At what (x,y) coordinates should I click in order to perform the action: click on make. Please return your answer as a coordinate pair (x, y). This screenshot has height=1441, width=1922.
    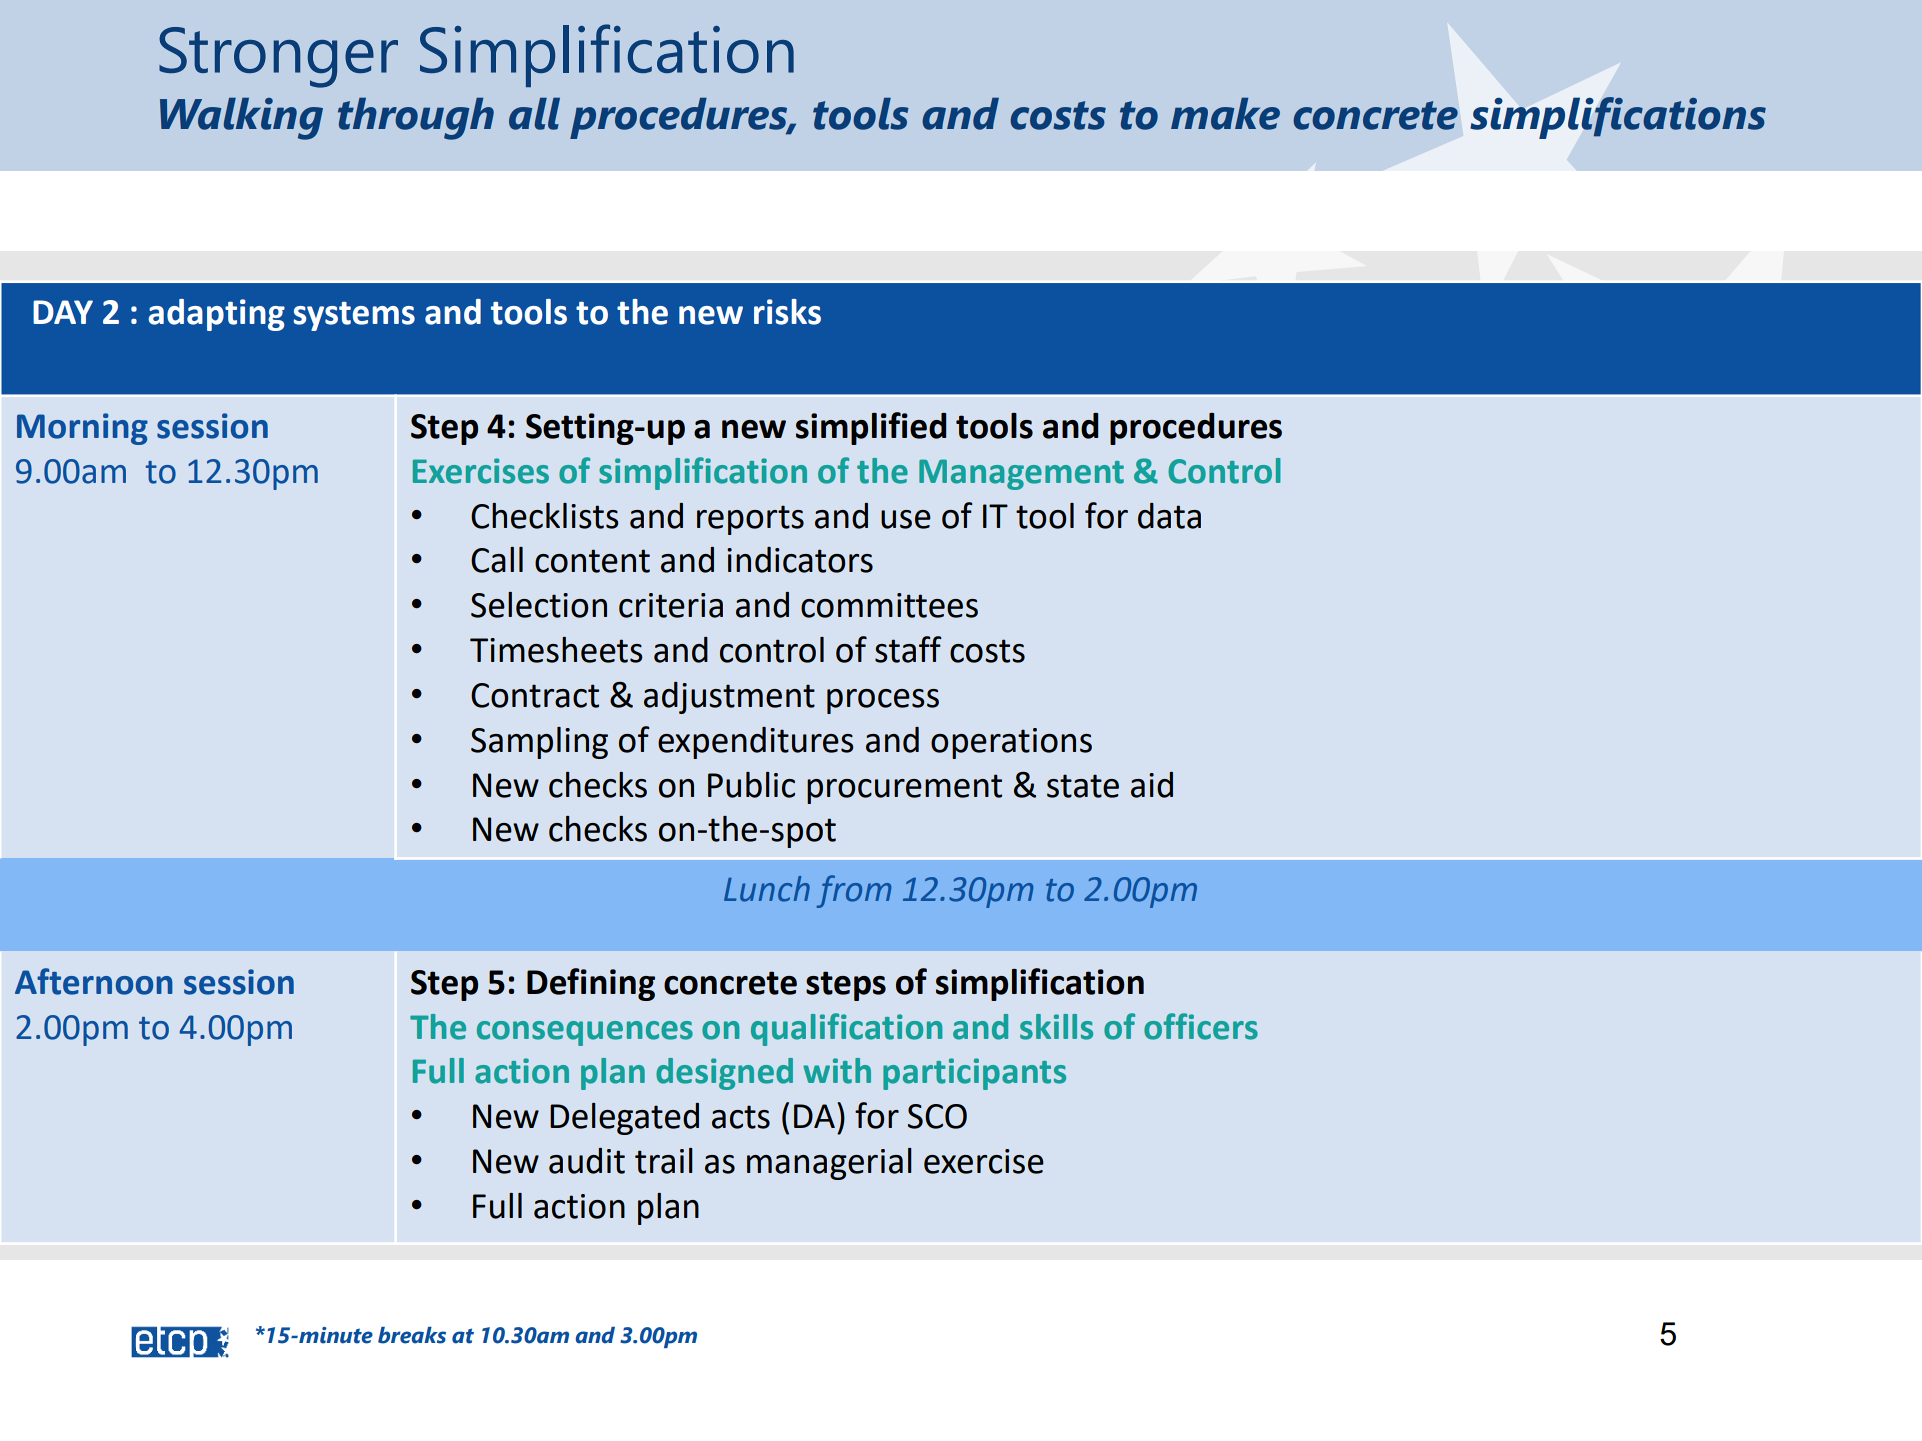
    Looking at the image, I should click on (1225, 114).
